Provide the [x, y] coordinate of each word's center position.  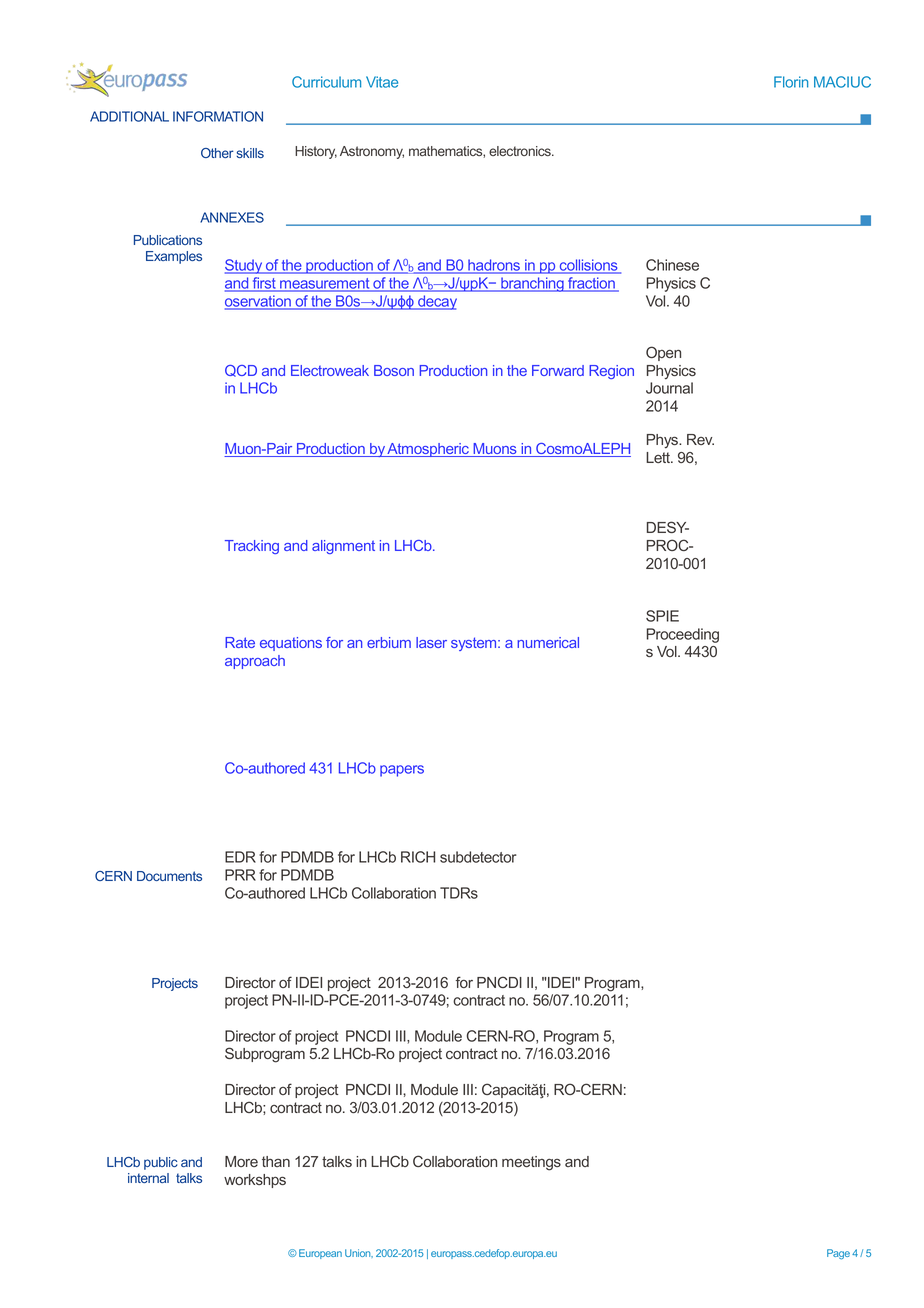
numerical [548, 642]
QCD [241, 371]
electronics [521, 151]
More [241, 1161]
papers [402, 771]
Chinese [672, 265]
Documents [169, 876]
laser [431, 642]
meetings [531, 1163]
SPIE [662, 616]
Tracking [252, 547]
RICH [418, 857]
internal [148, 1178]
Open [663, 353]
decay [436, 302]
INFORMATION [218, 116]
